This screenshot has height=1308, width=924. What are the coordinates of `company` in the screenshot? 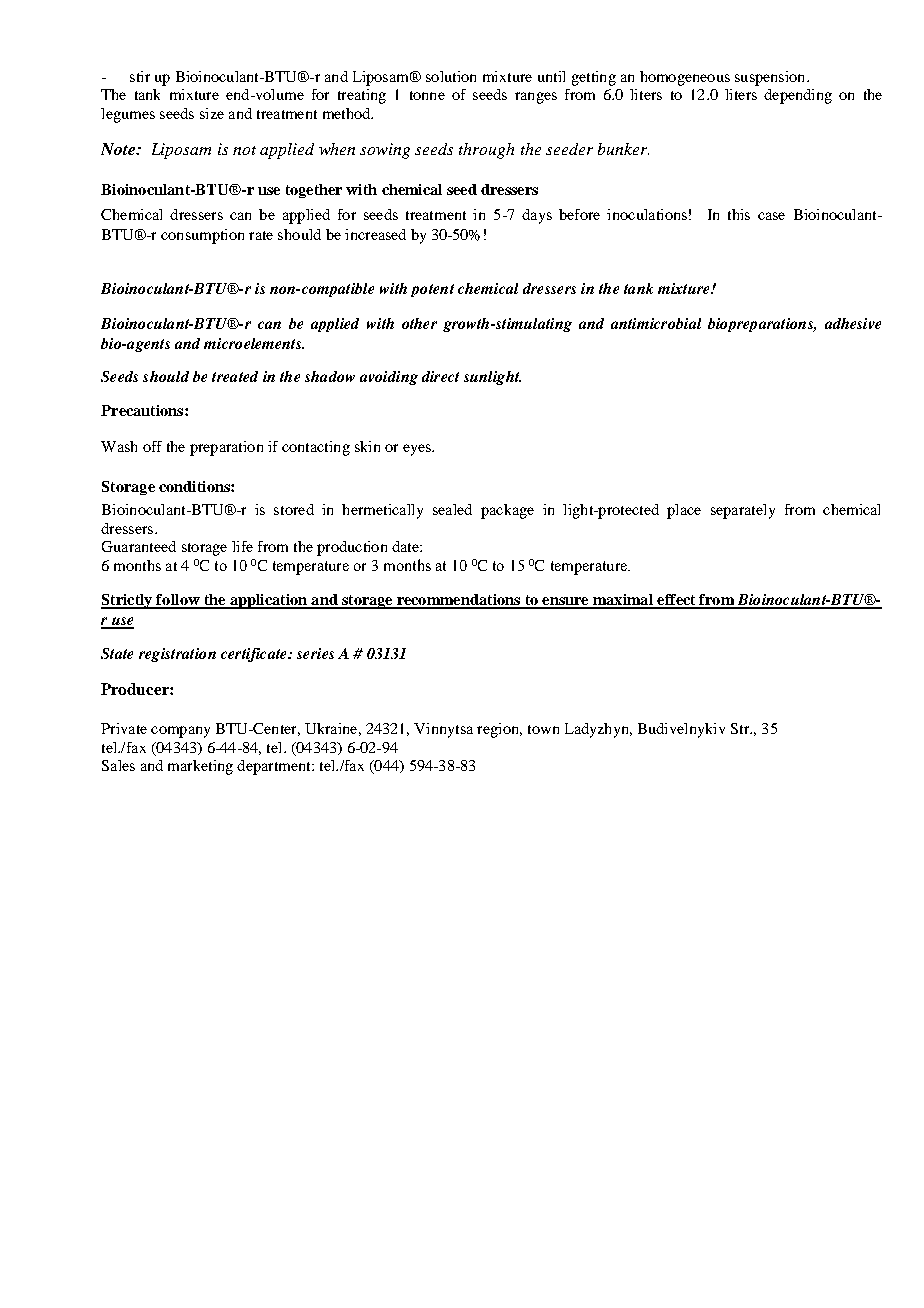 It's located at (180, 732).
